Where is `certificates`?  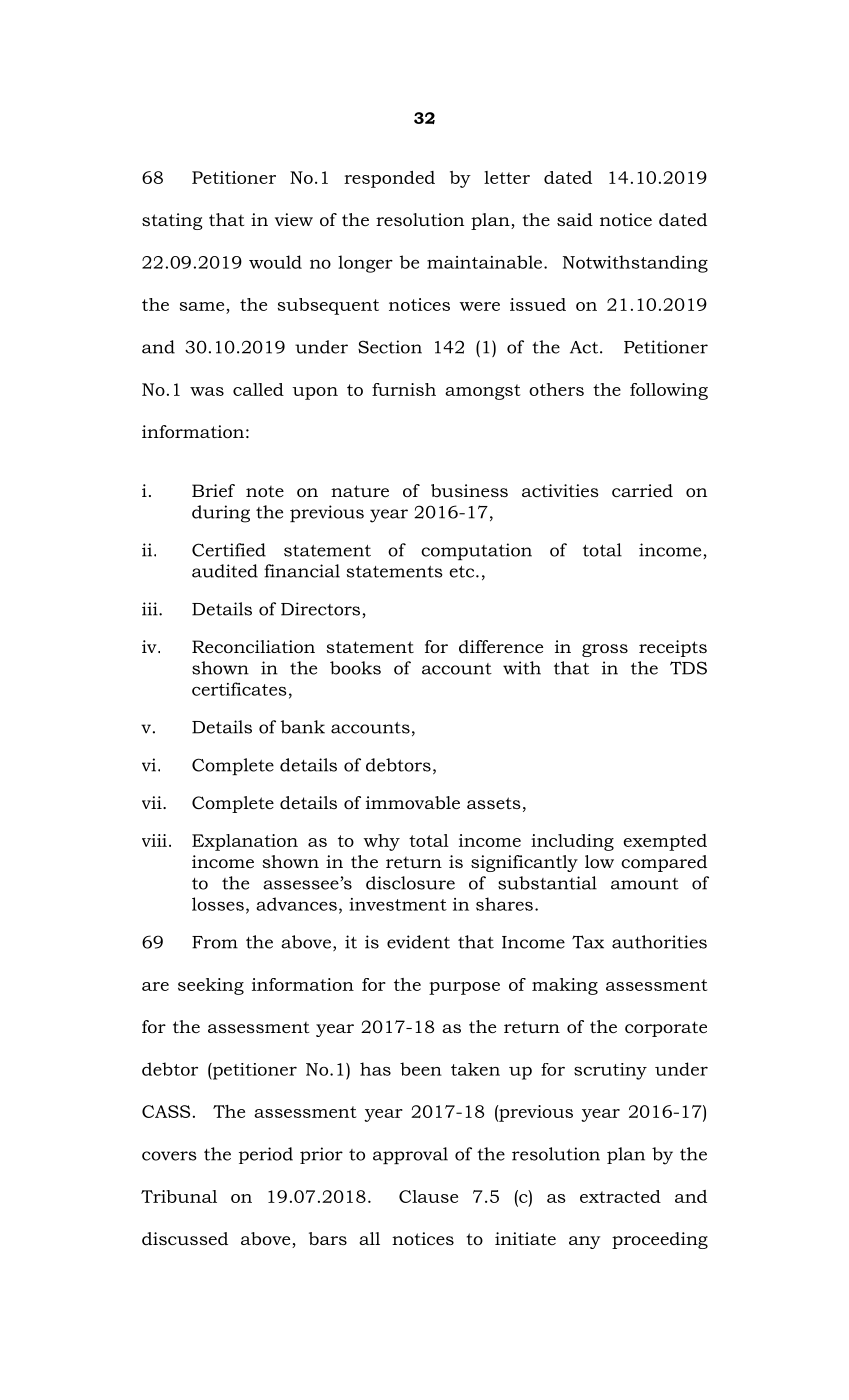
certificates is located at coordinates (239, 689).
